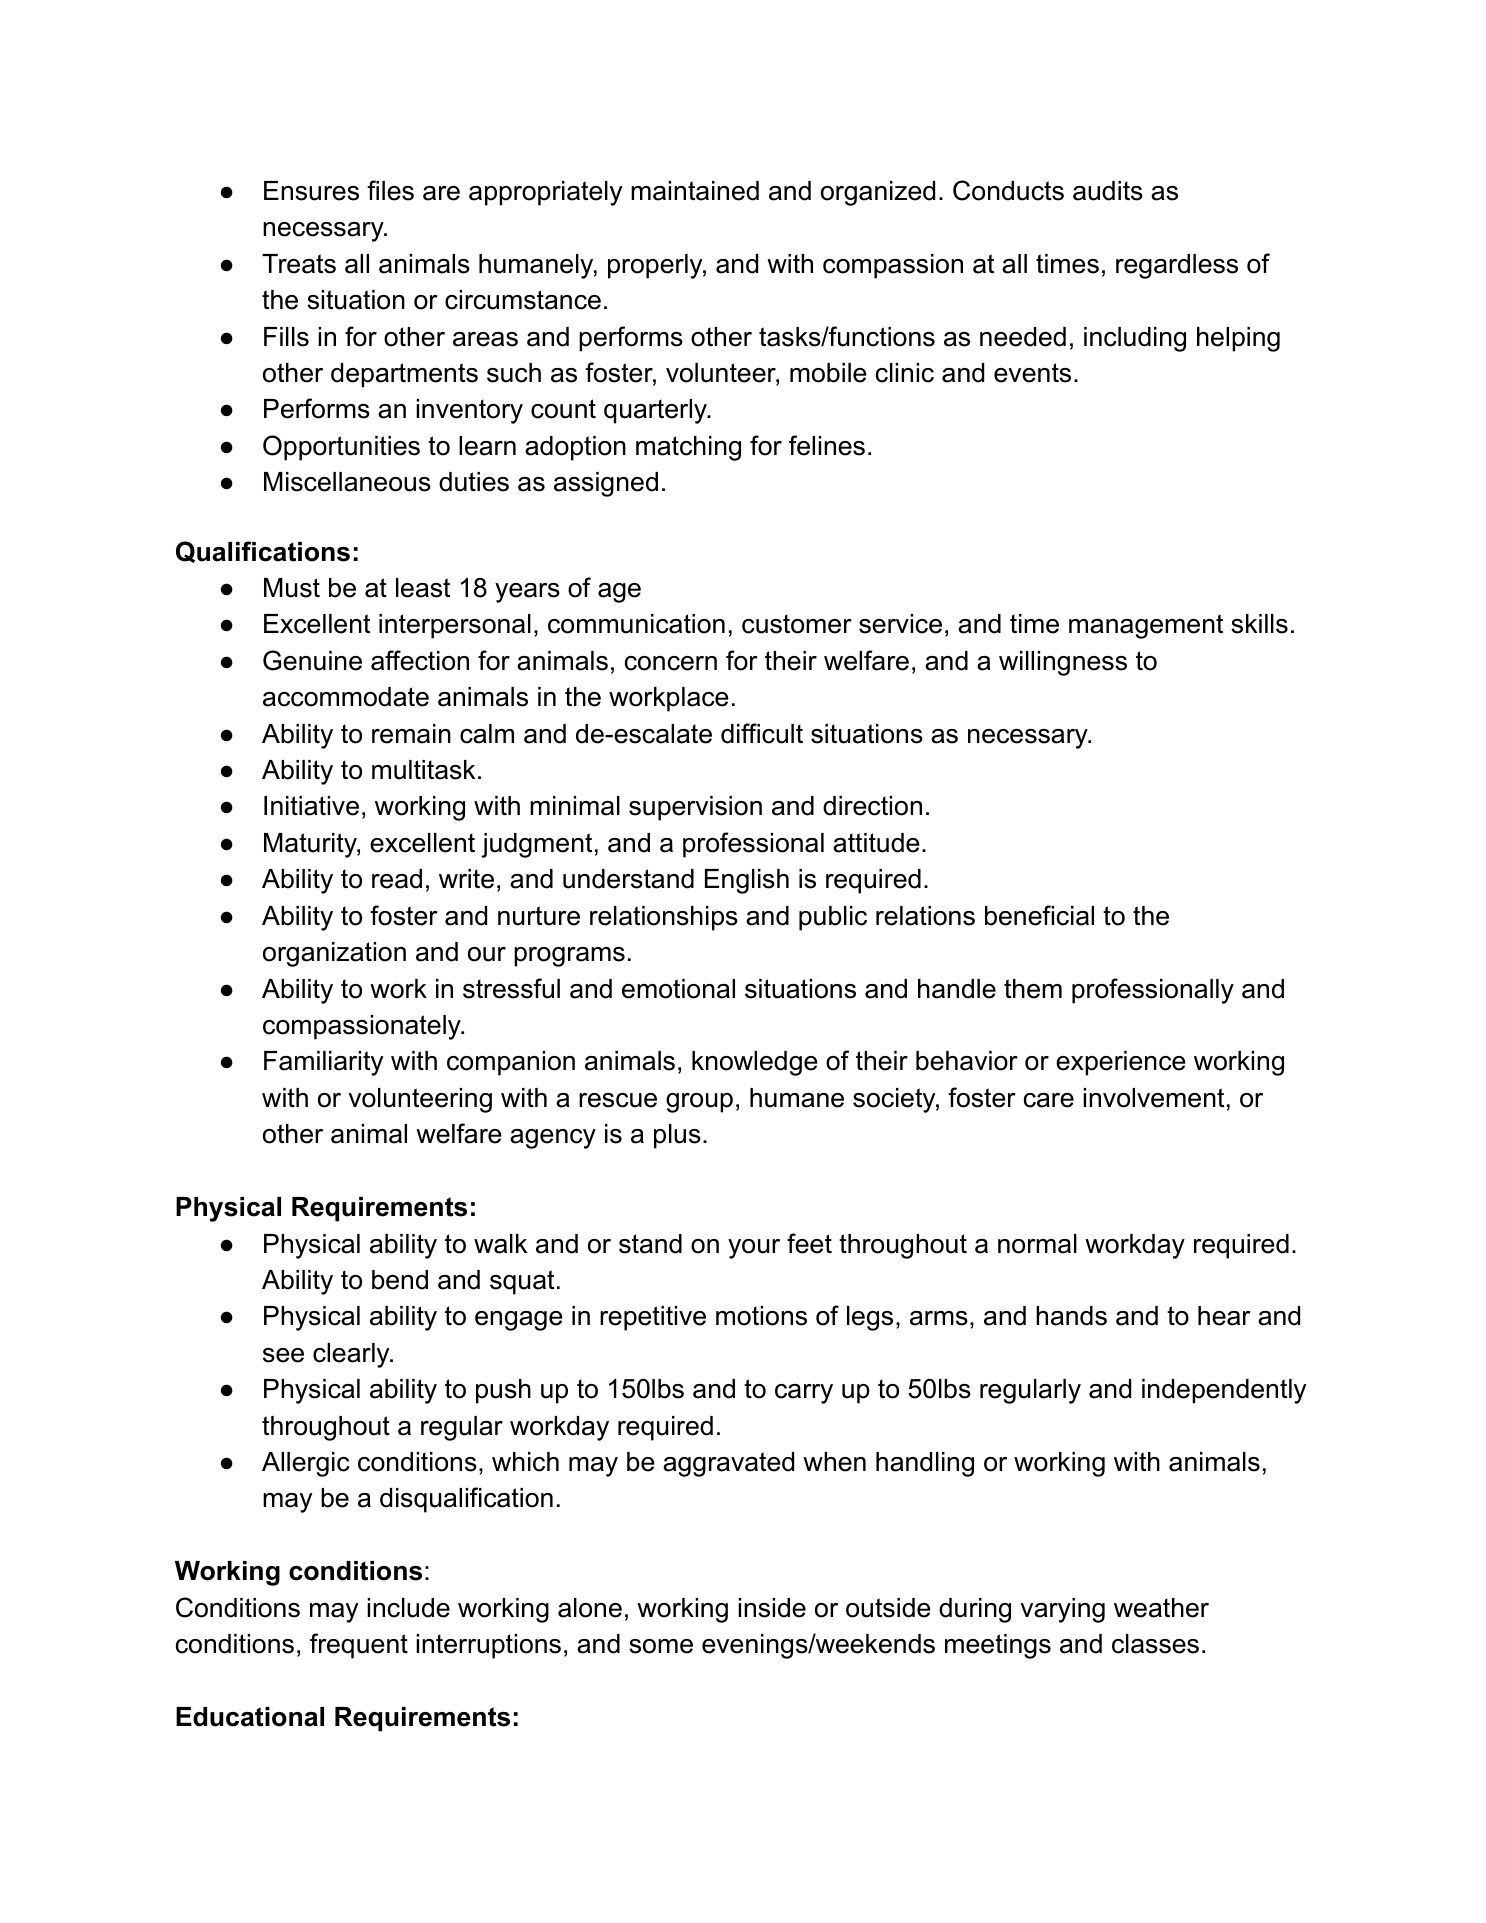  I want to click on beneficial, so click(1039, 915).
